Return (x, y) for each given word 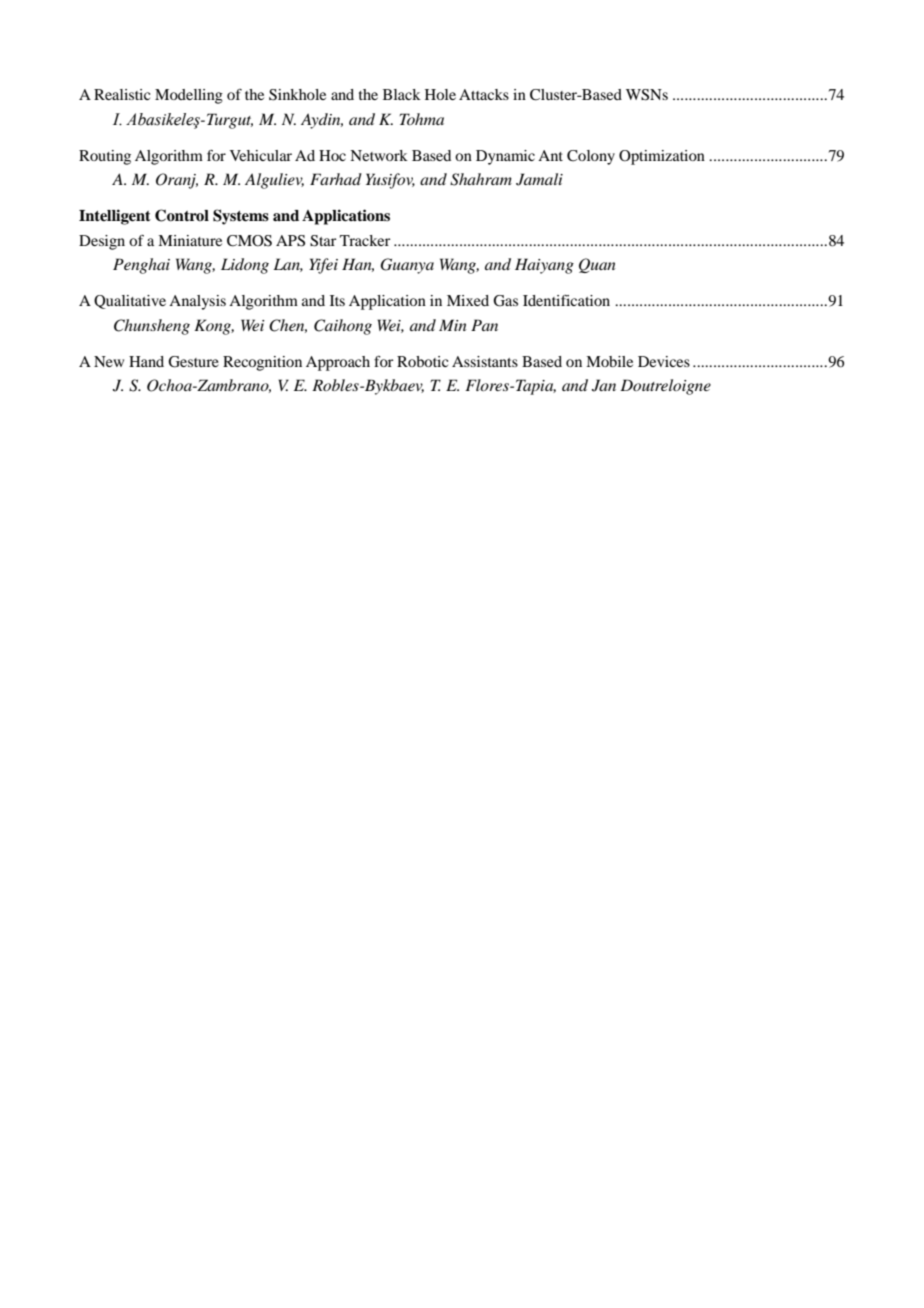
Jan (604, 385)
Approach (338, 363)
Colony (591, 157)
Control (182, 215)
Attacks (484, 94)
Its (337, 300)
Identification (566, 300)
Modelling (189, 96)
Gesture (193, 362)
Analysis (197, 302)
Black (402, 94)
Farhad (336, 179)
